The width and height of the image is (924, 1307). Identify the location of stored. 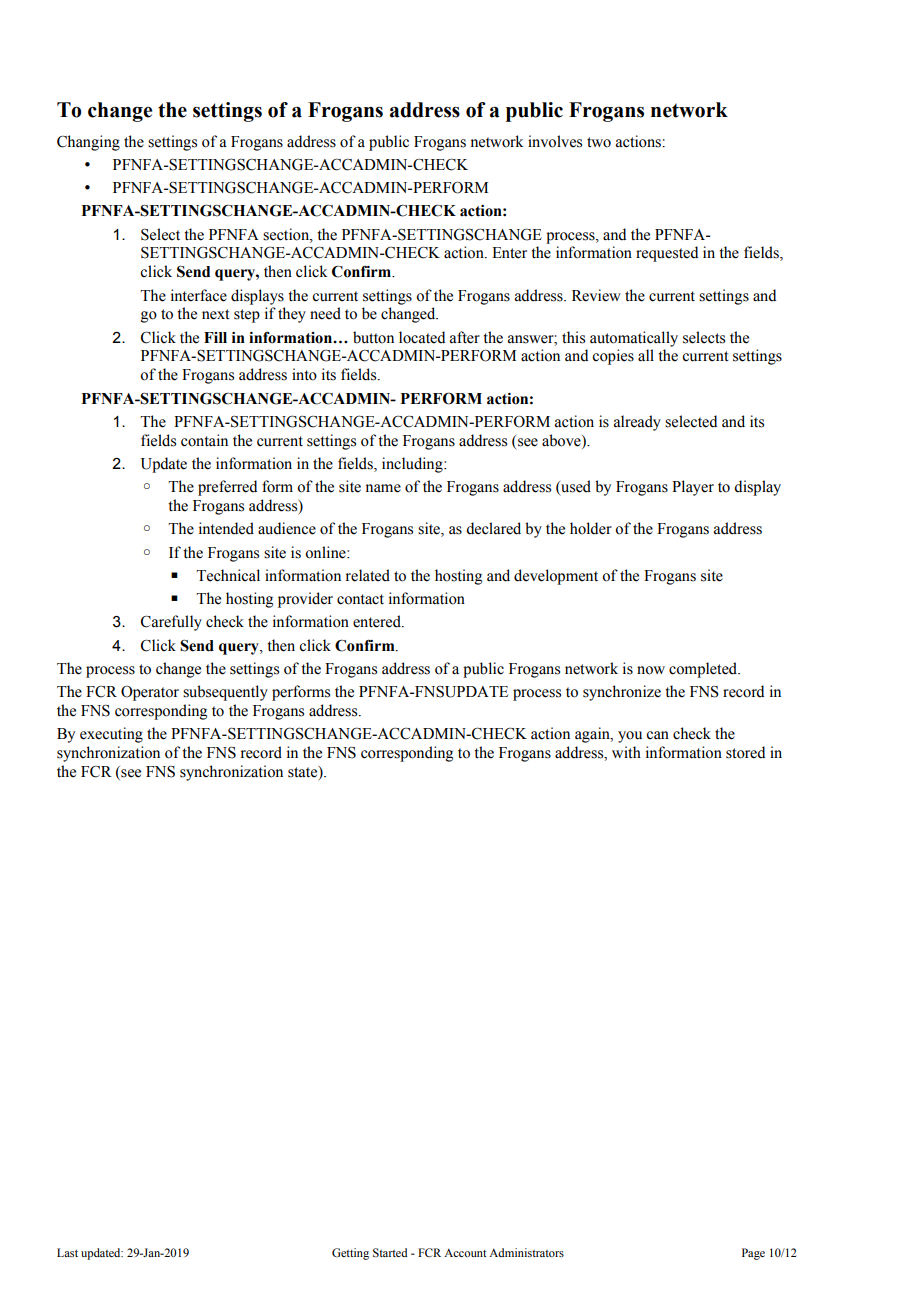
(745, 752).
